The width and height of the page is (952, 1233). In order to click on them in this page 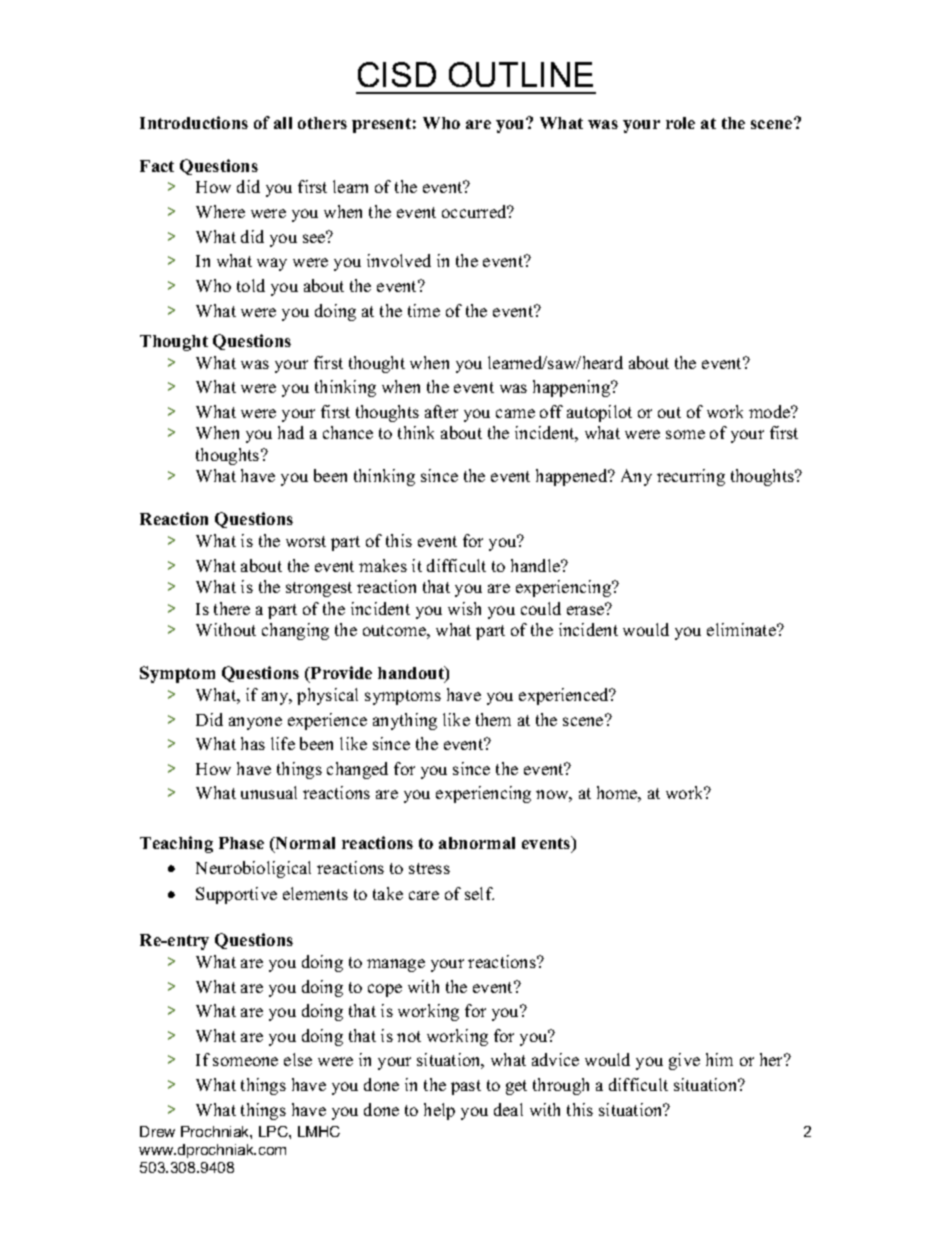, I will do `click(493, 719)`.
